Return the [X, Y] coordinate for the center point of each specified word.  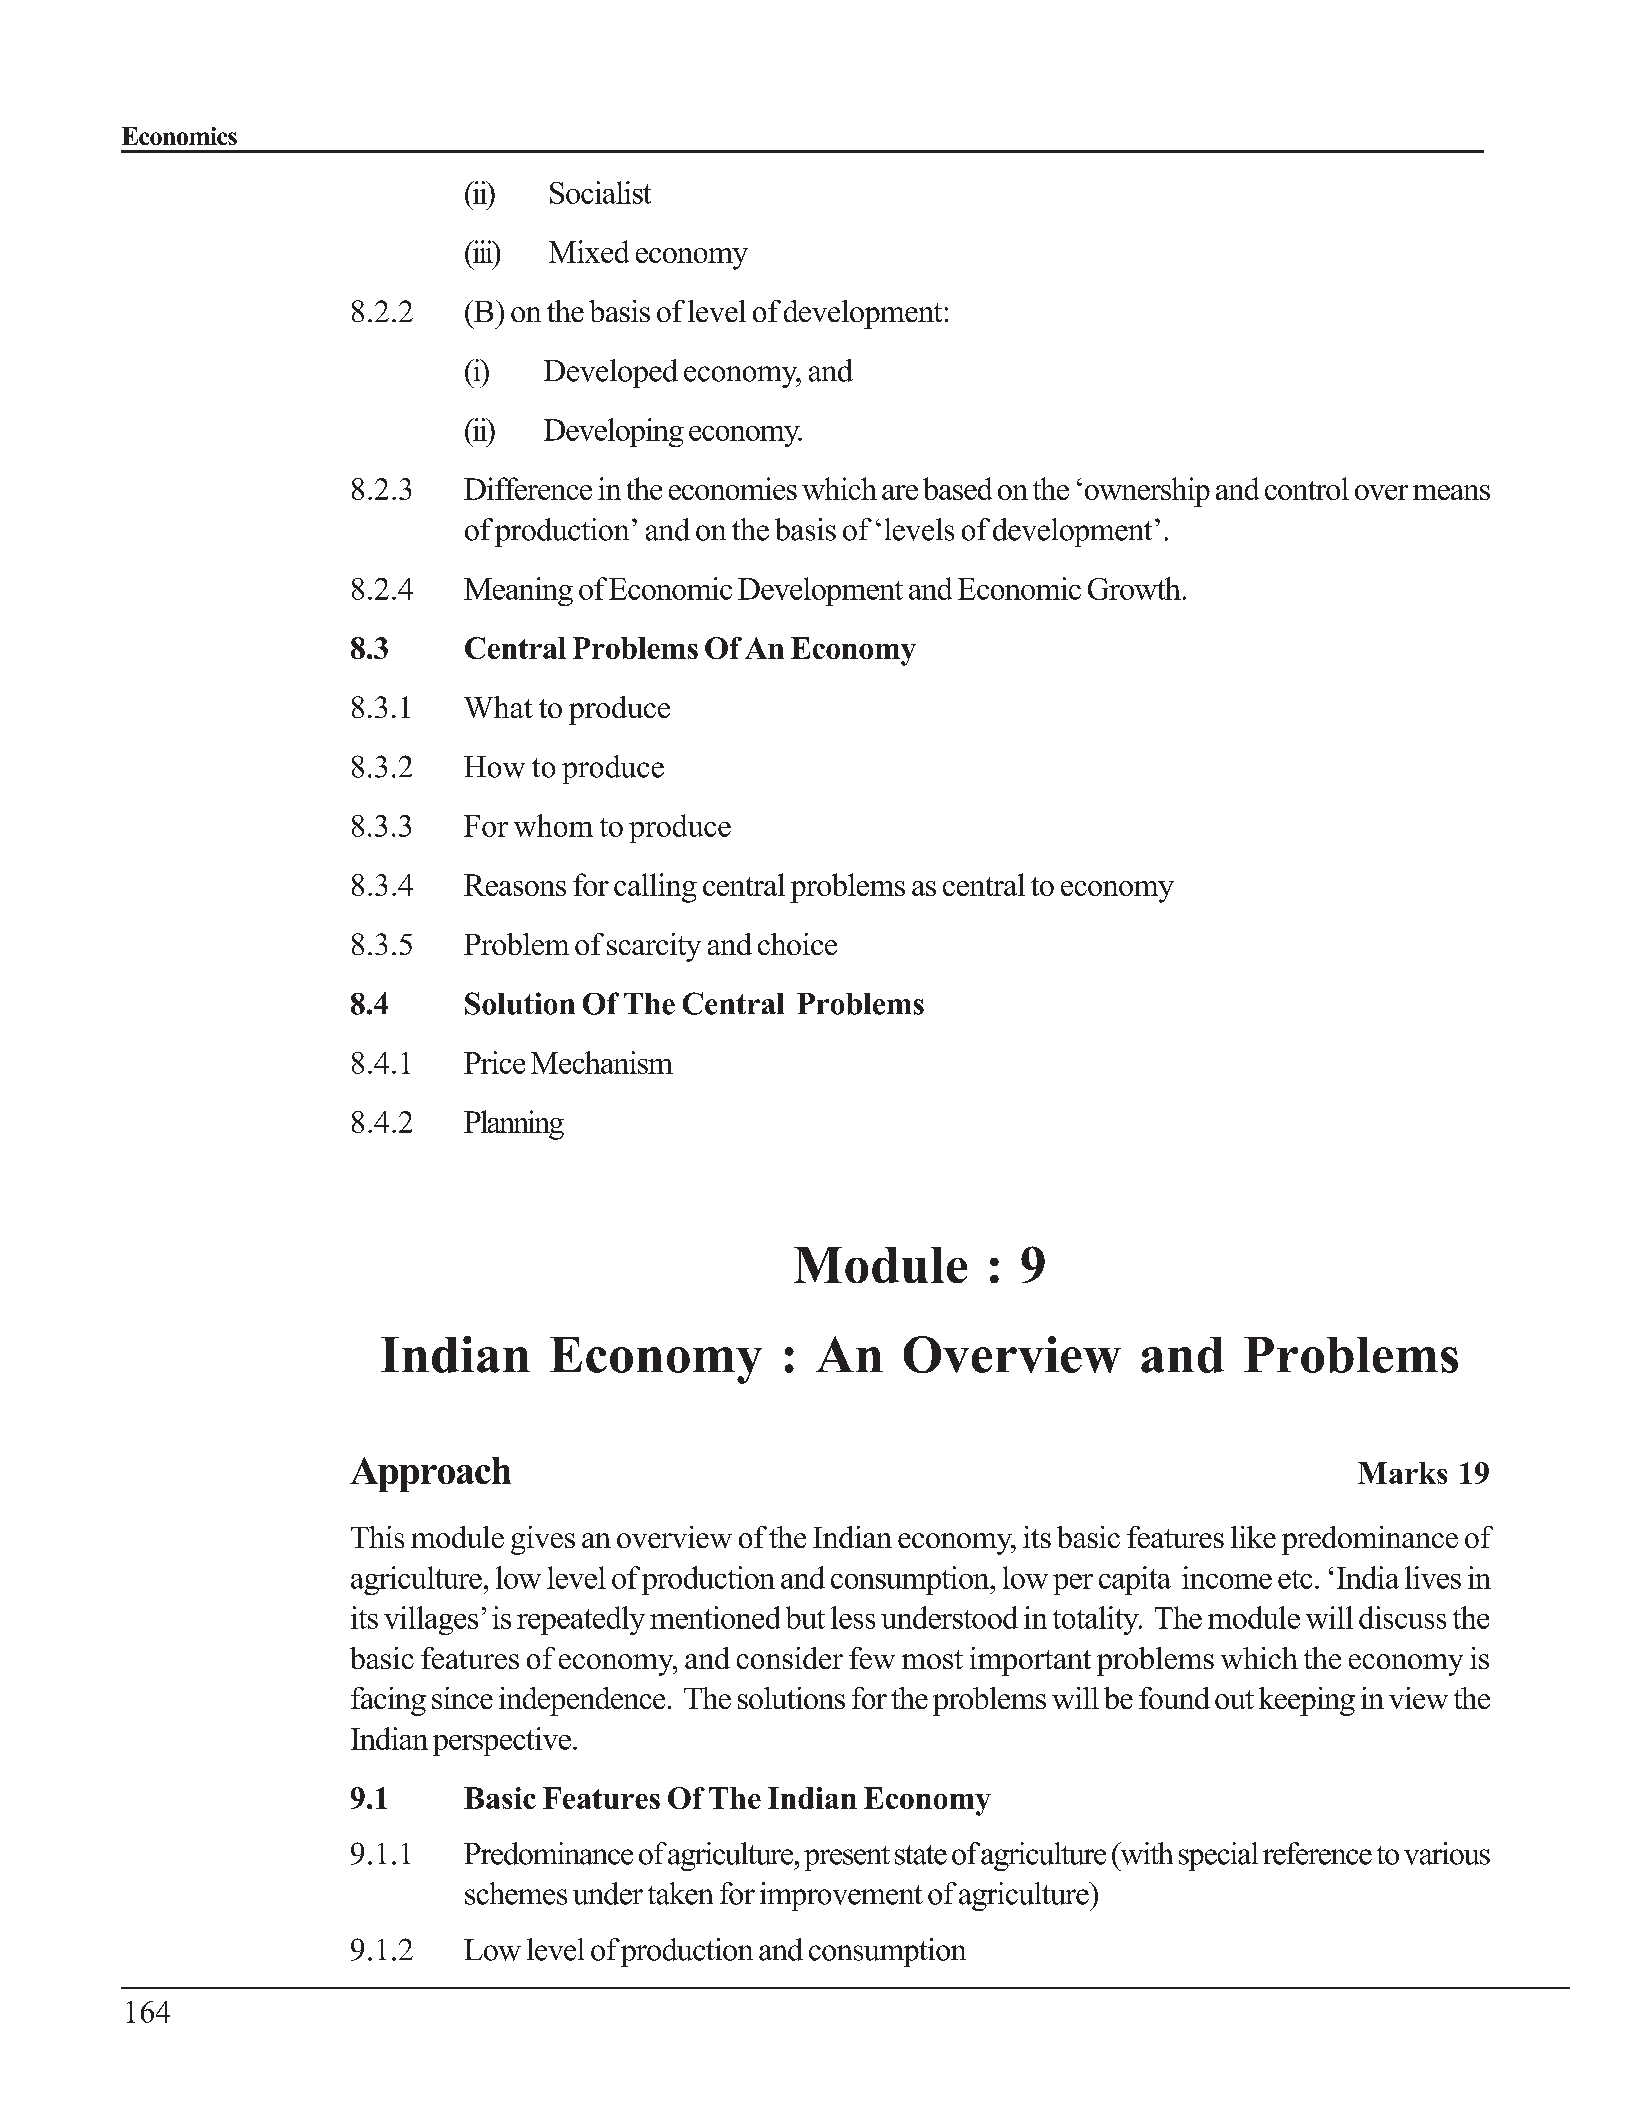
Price [494, 1062]
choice [797, 944]
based [957, 488]
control [1307, 488]
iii [482, 251]
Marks [1402, 1473]
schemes [516, 1893]
